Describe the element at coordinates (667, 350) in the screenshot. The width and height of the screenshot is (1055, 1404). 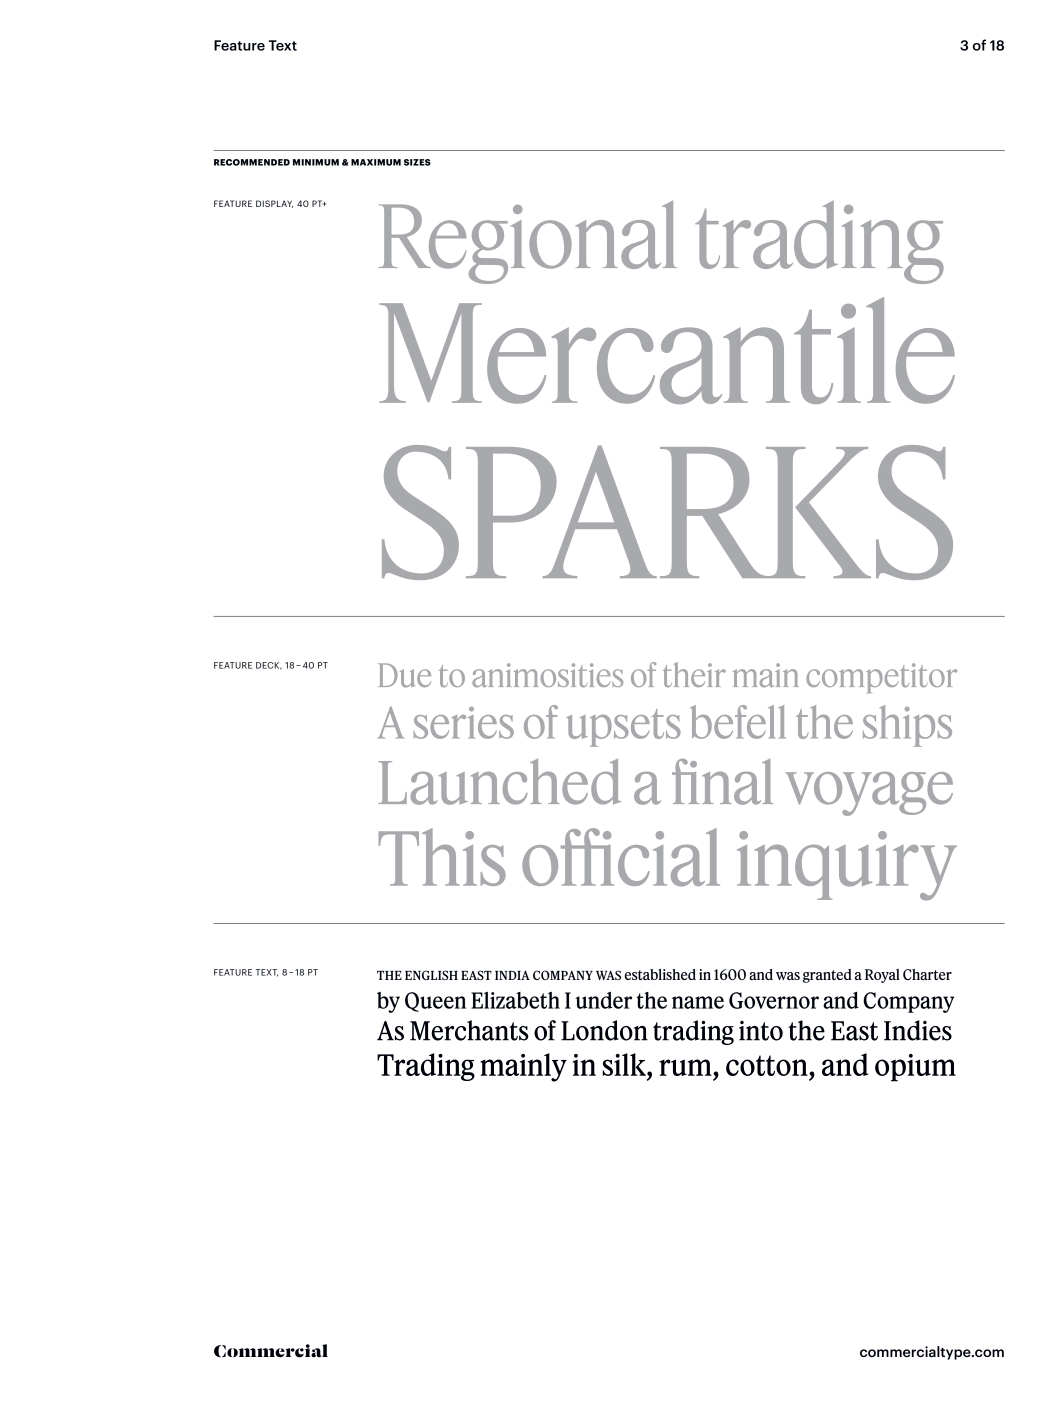
I see `Mercantile` at that location.
